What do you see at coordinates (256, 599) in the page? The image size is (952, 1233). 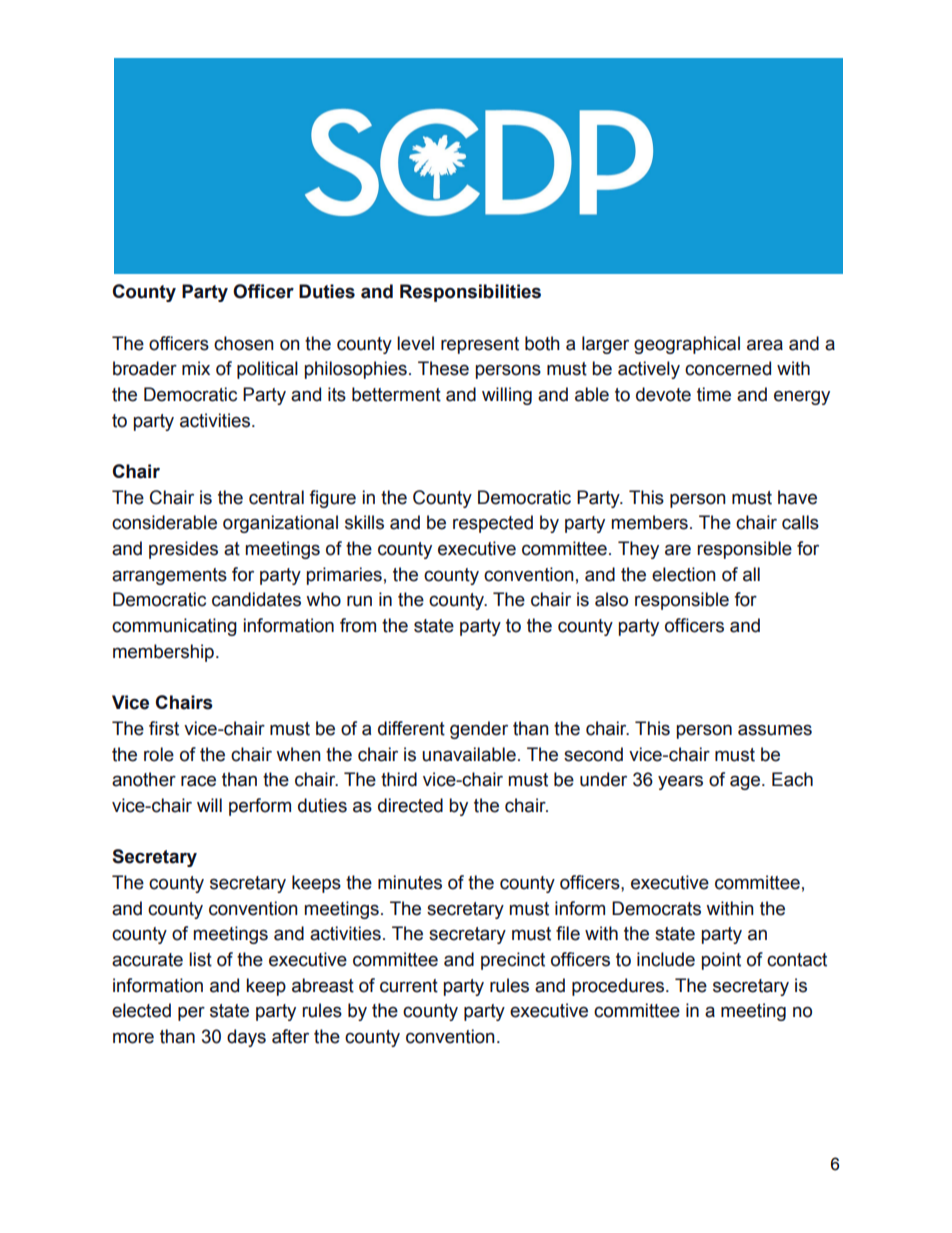 I see `candidates` at bounding box center [256, 599].
